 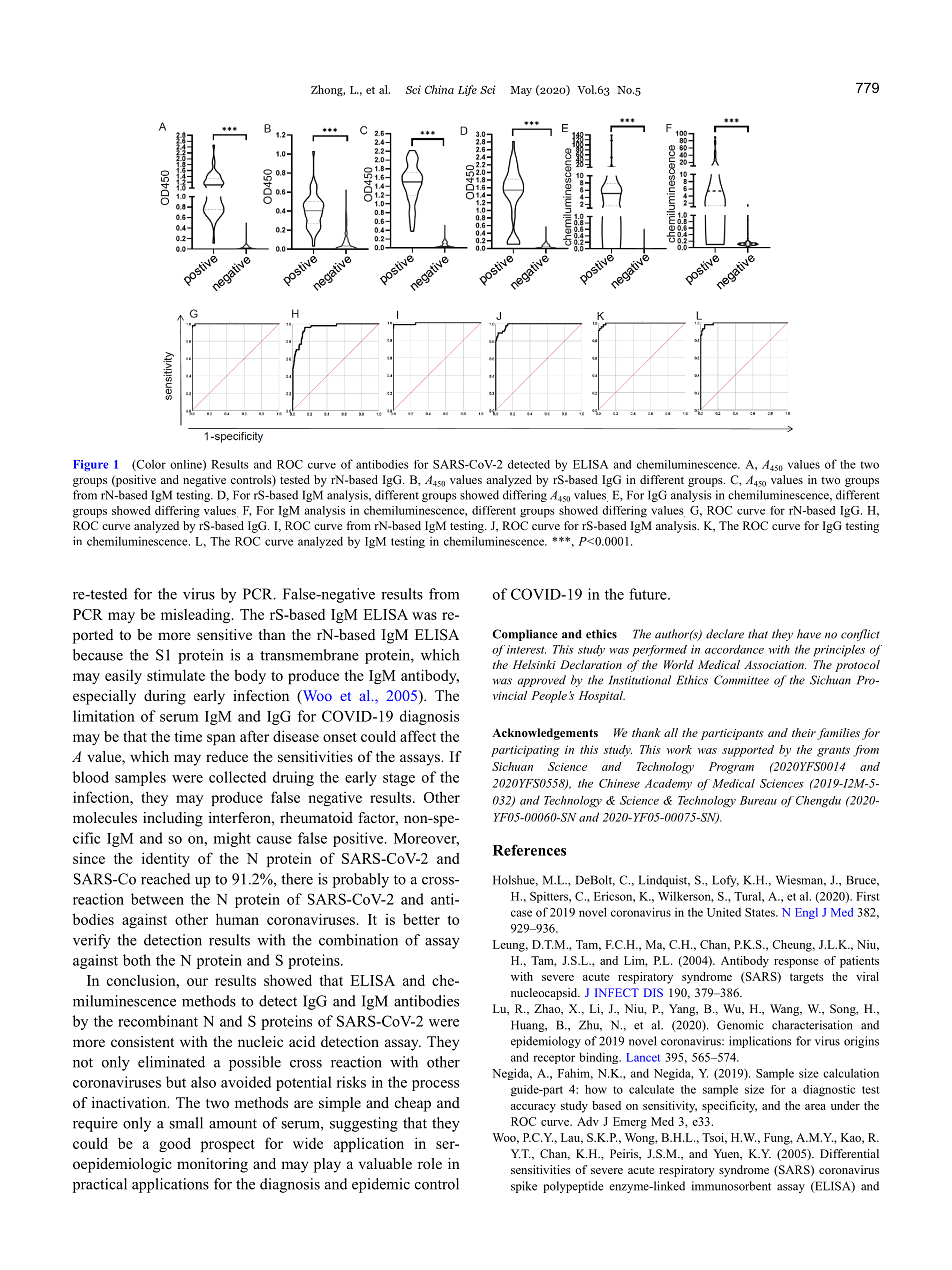 What do you see at coordinates (526, 649) in the screenshot?
I see `interest` at bounding box center [526, 649].
